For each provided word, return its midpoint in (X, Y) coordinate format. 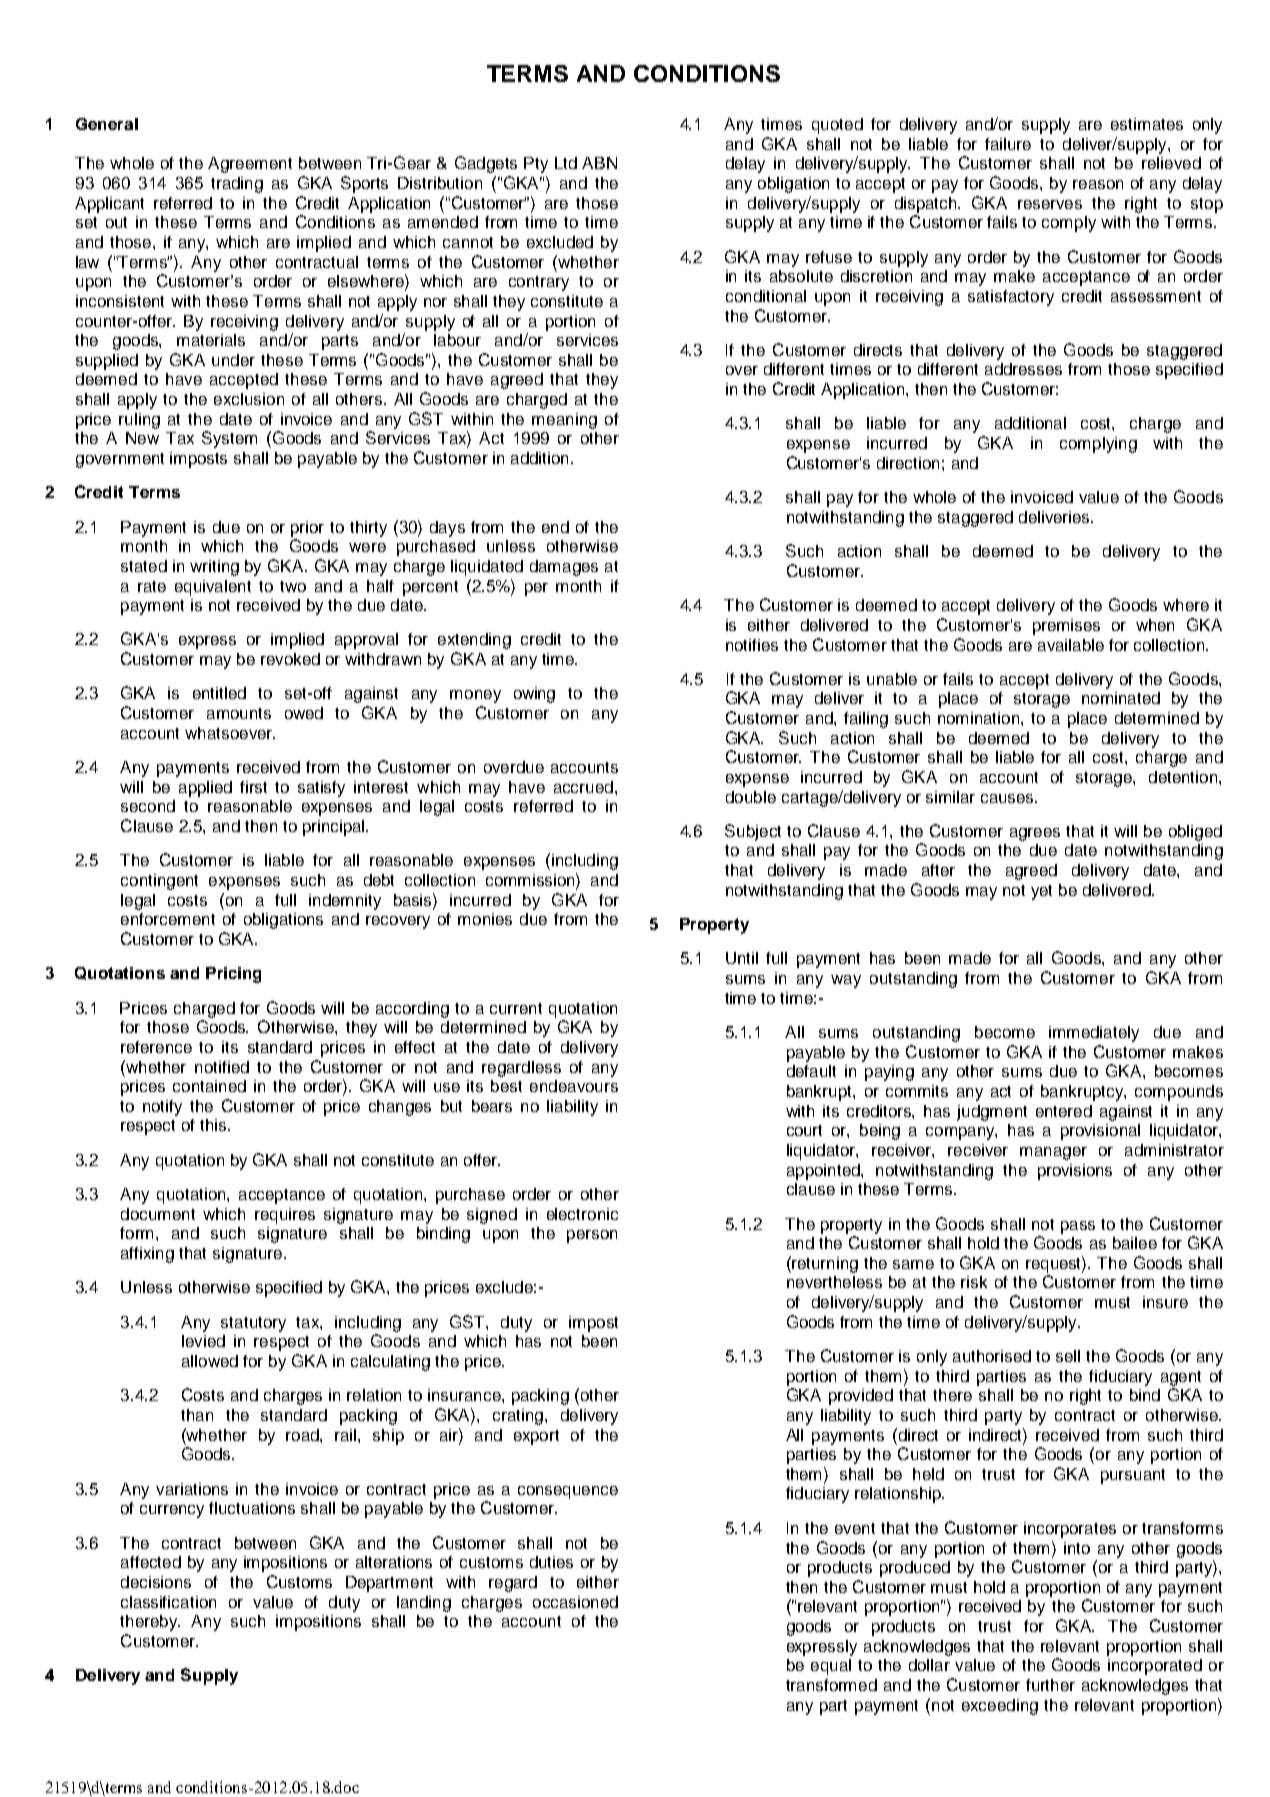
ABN (599, 163)
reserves (1050, 204)
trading (237, 185)
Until (742, 958)
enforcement (168, 919)
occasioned (575, 1602)
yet (1041, 892)
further (1050, 1685)
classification (168, 1602)
